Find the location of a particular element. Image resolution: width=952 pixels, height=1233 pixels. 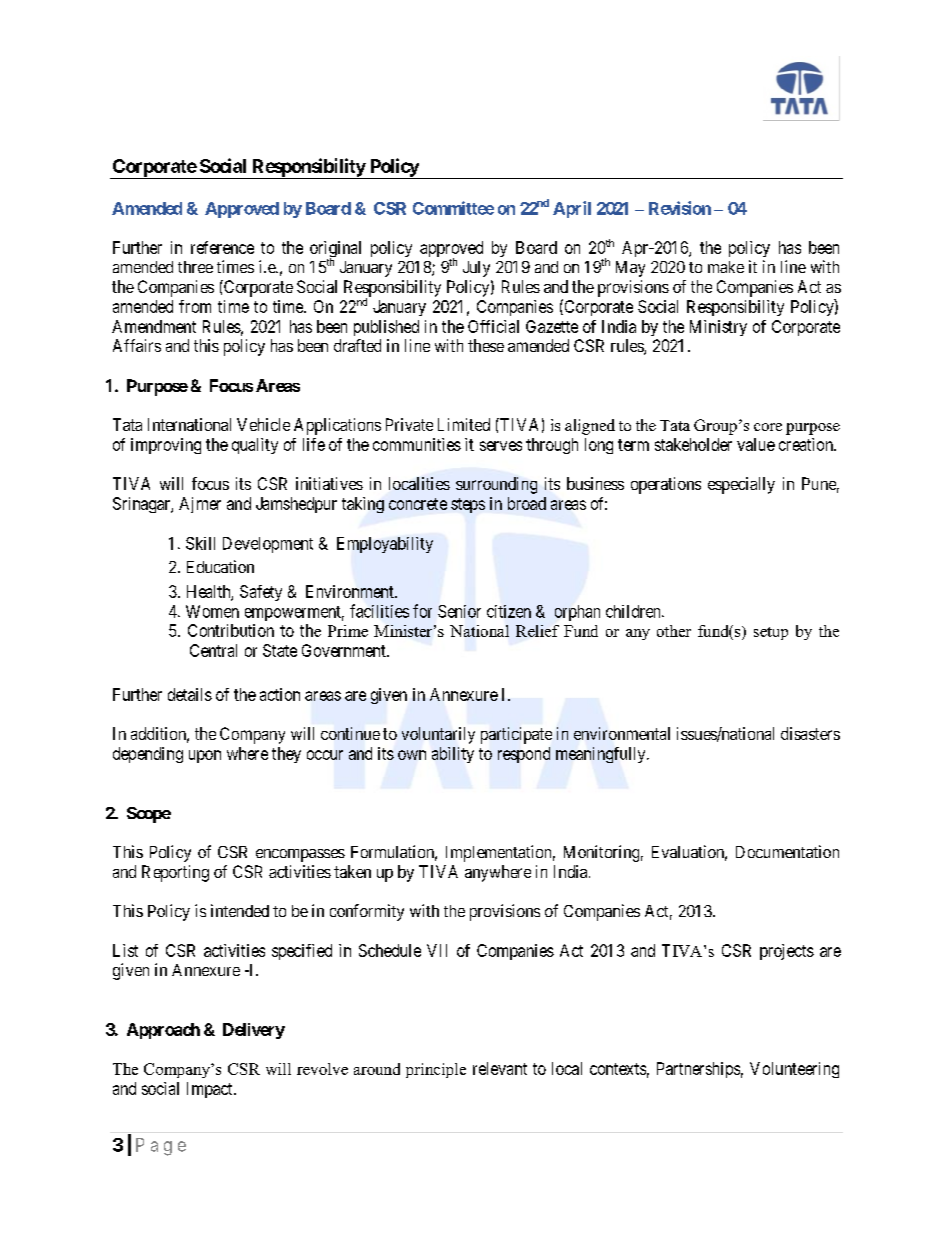

Committee is located at coordinates (453, 208).
